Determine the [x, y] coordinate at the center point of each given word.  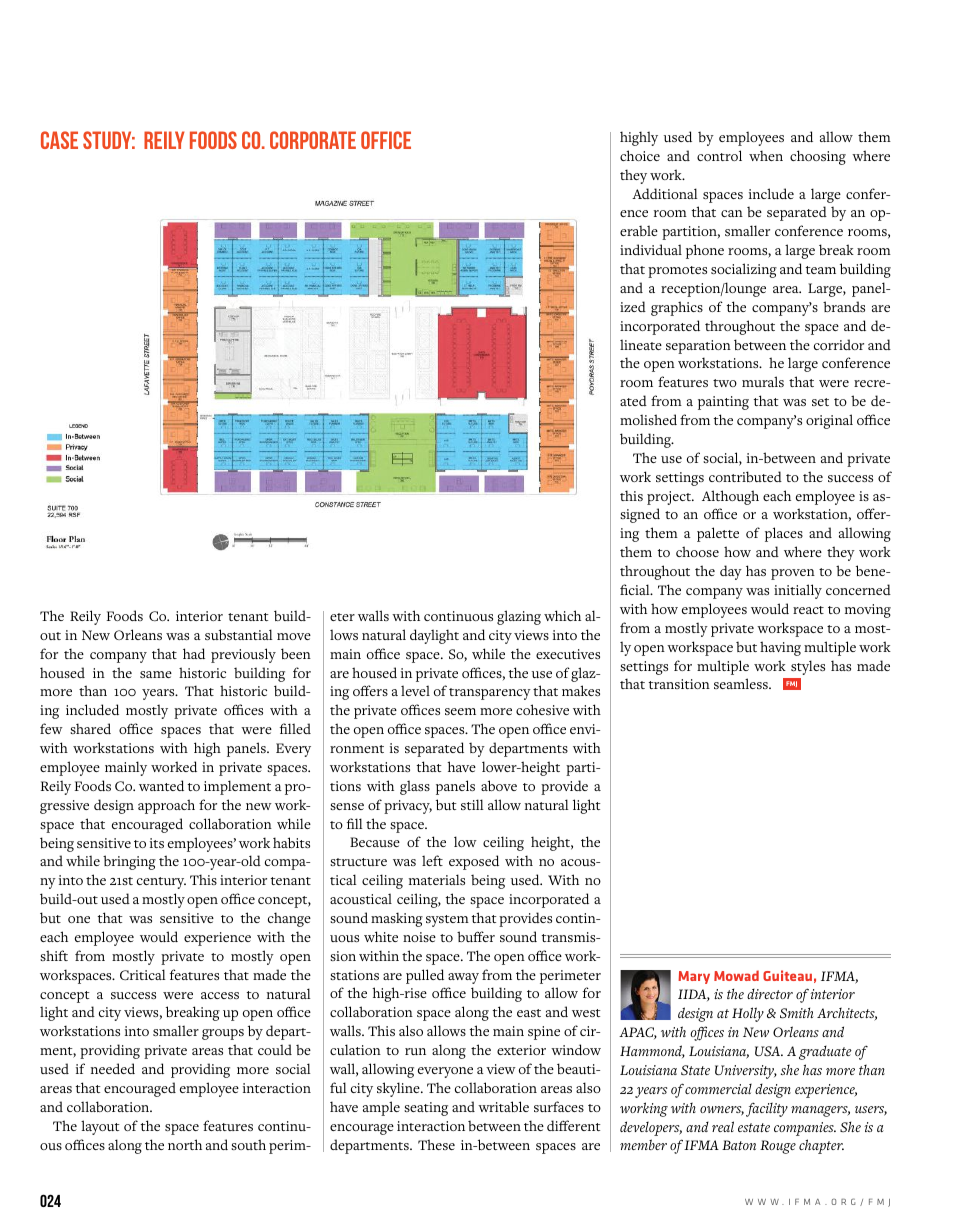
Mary [694, 977]
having [780, 648]
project [670, 498]
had [194, 653]
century [161, 883]
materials [437, 879]
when [766, 155]
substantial [239, 634]
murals [763, 381]
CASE [59, 140]
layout [100, 1127]
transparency [490, 694]
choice [640, 155]
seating [426, 1109]
